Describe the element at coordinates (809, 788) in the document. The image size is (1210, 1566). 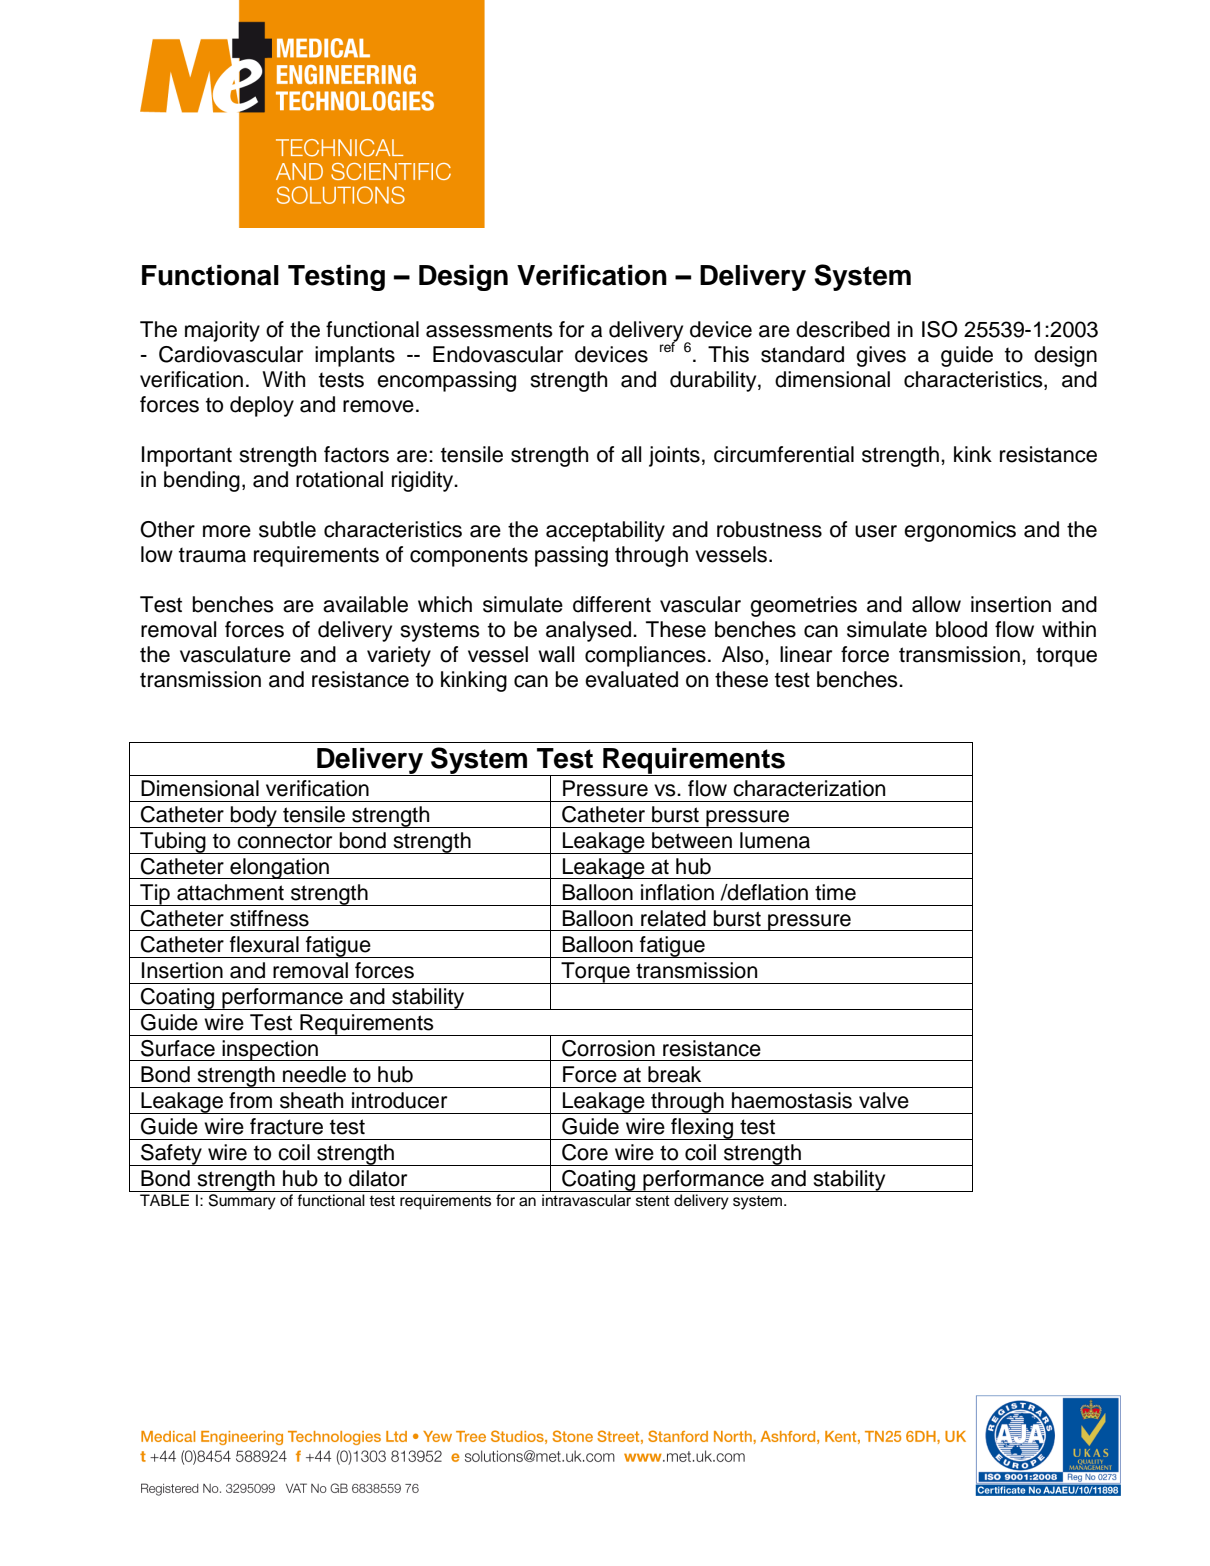
I see `characterization` at that location.
